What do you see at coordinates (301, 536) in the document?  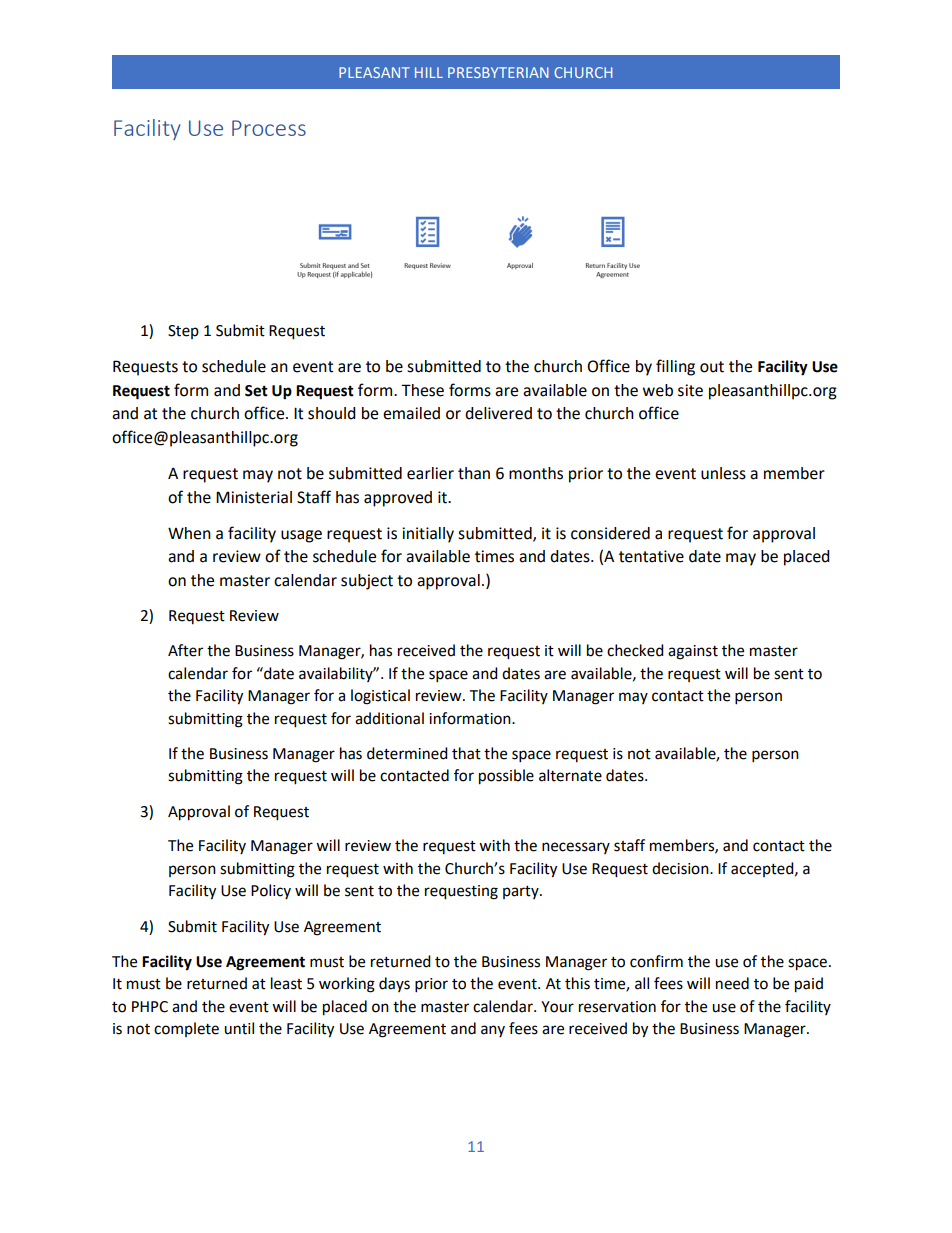 I see `usage` at bounding box center [301, 536].
